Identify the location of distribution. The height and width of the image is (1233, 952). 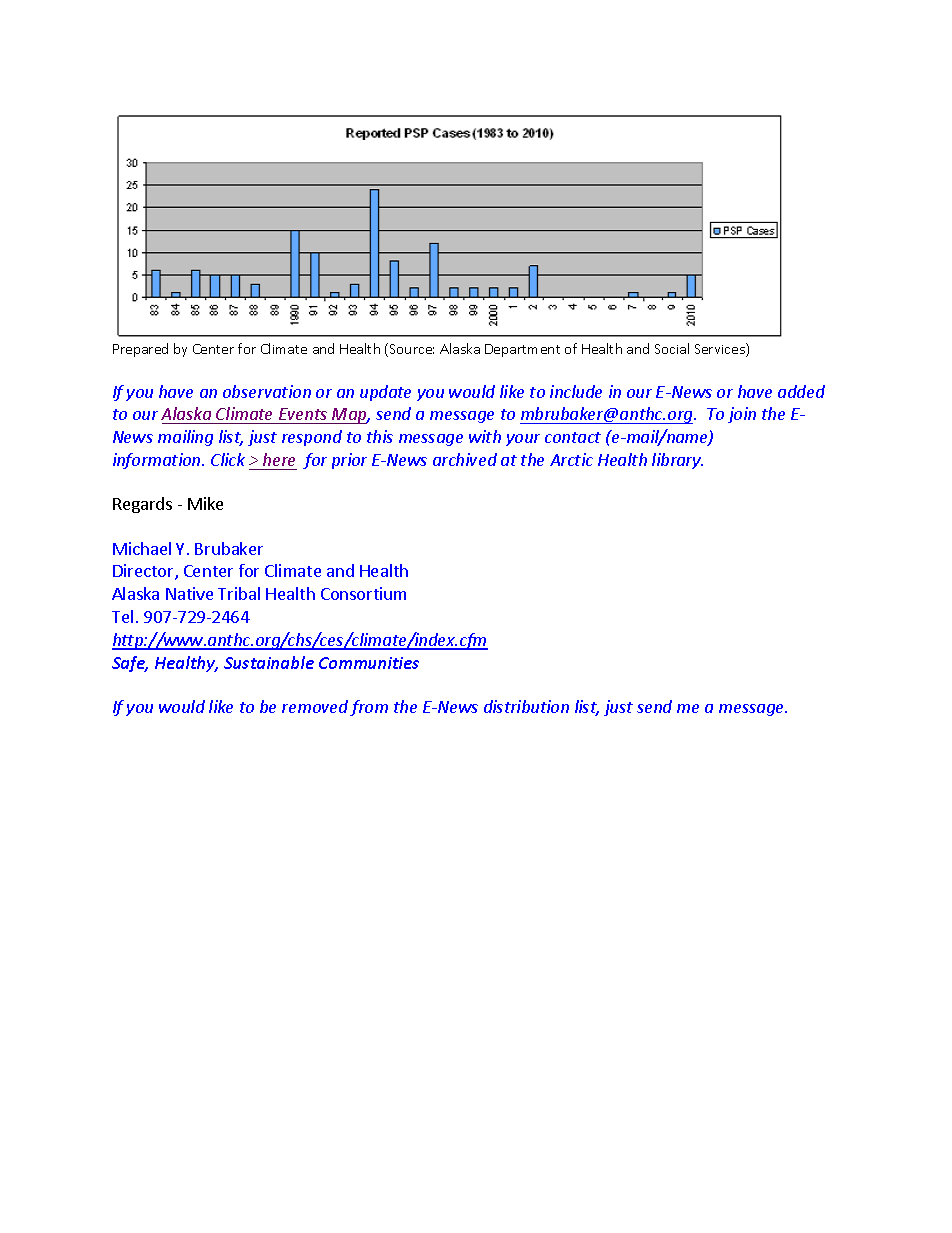
(526, 706).
